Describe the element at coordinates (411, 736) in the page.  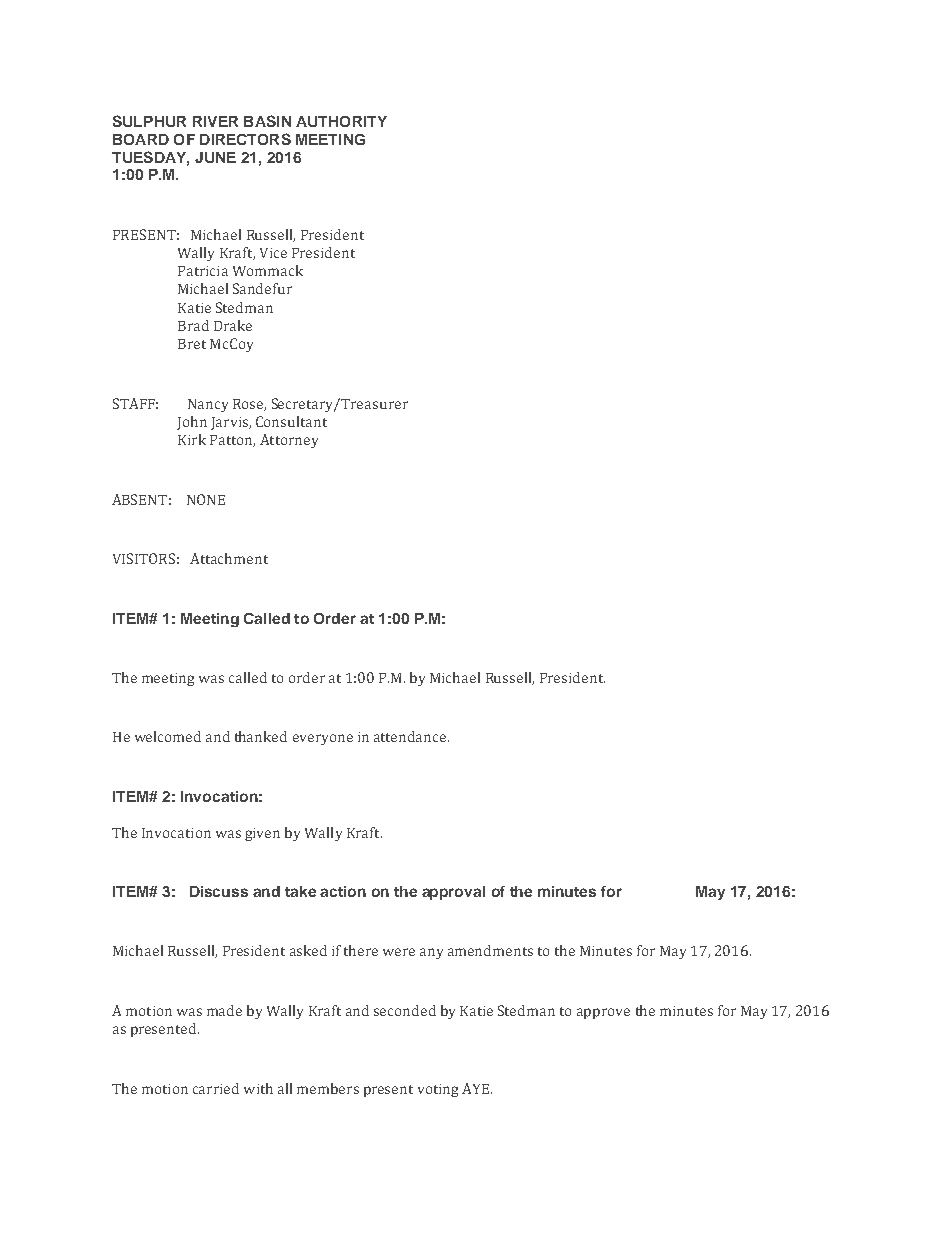
I see `attendance` at that location.
